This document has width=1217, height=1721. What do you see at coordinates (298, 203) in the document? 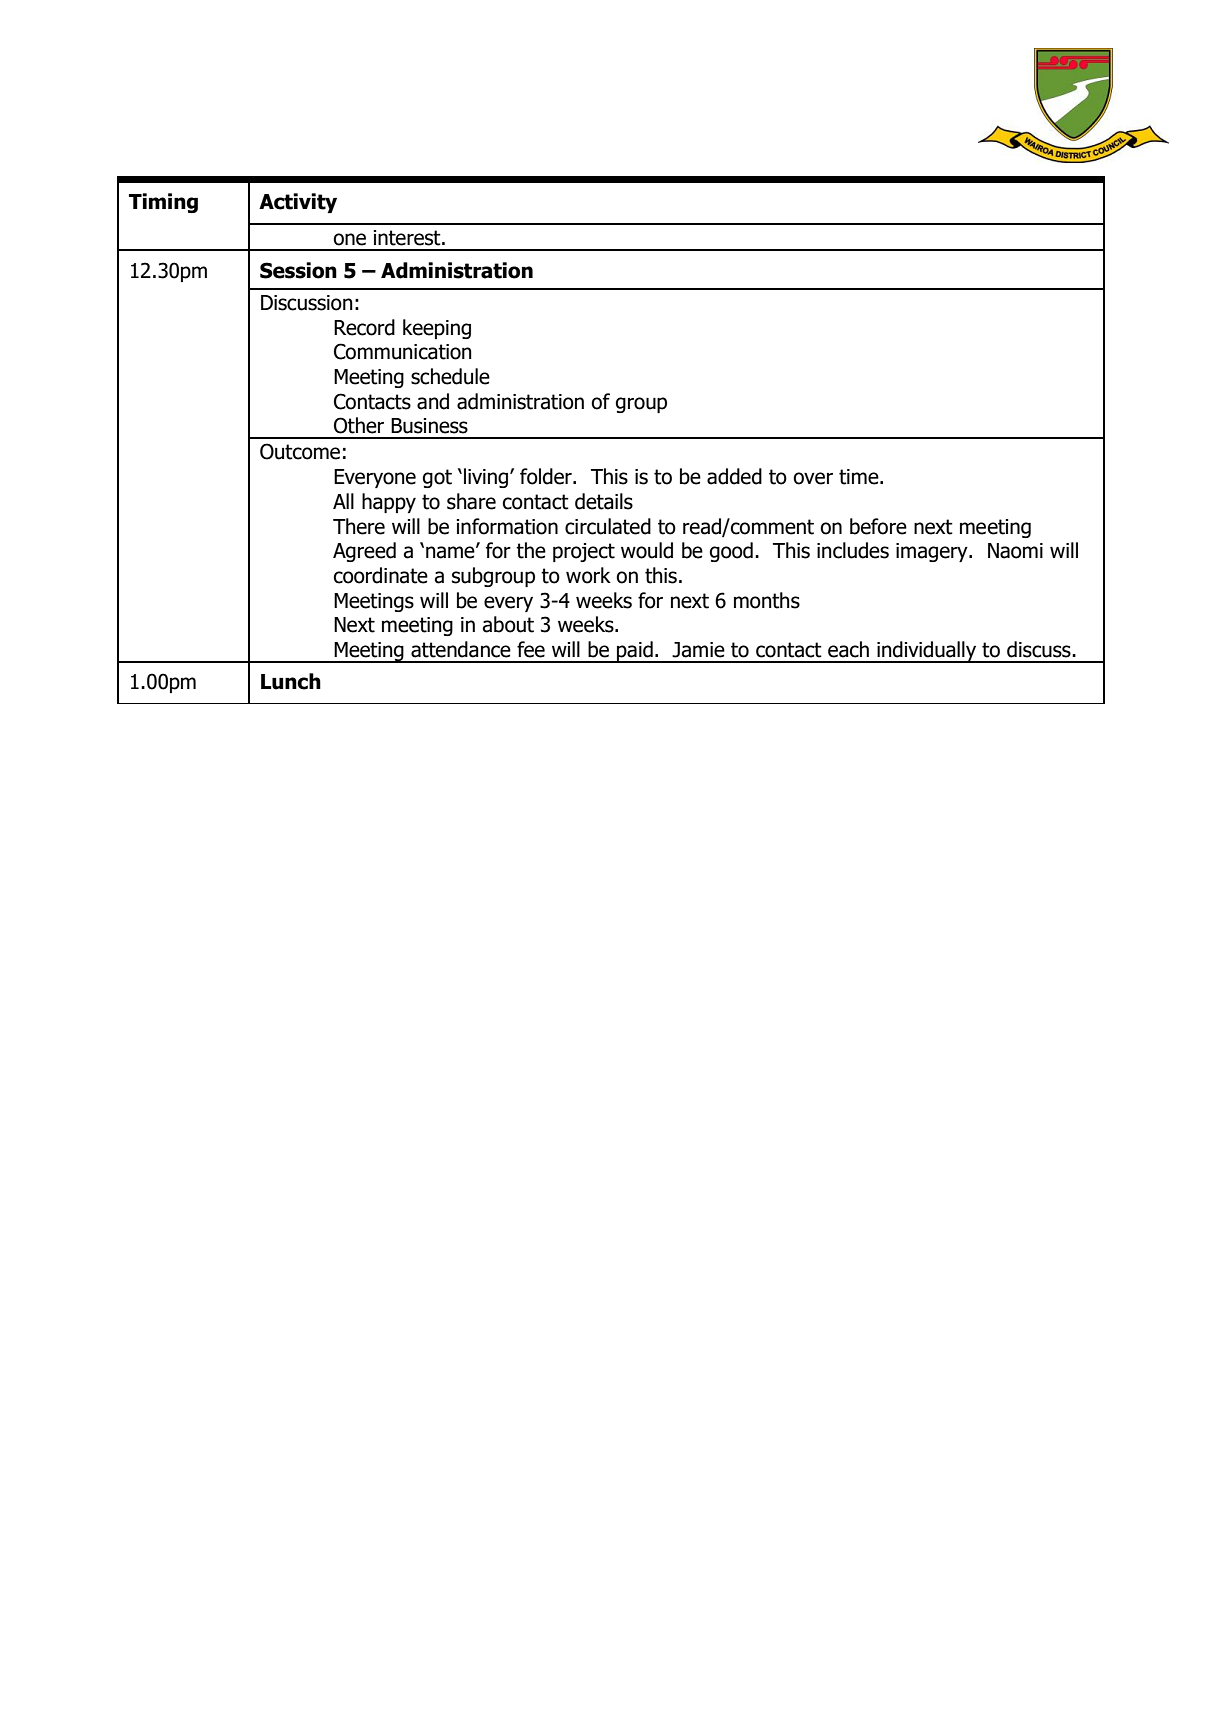
I see `Activity` at bounding box center [298, 203].
